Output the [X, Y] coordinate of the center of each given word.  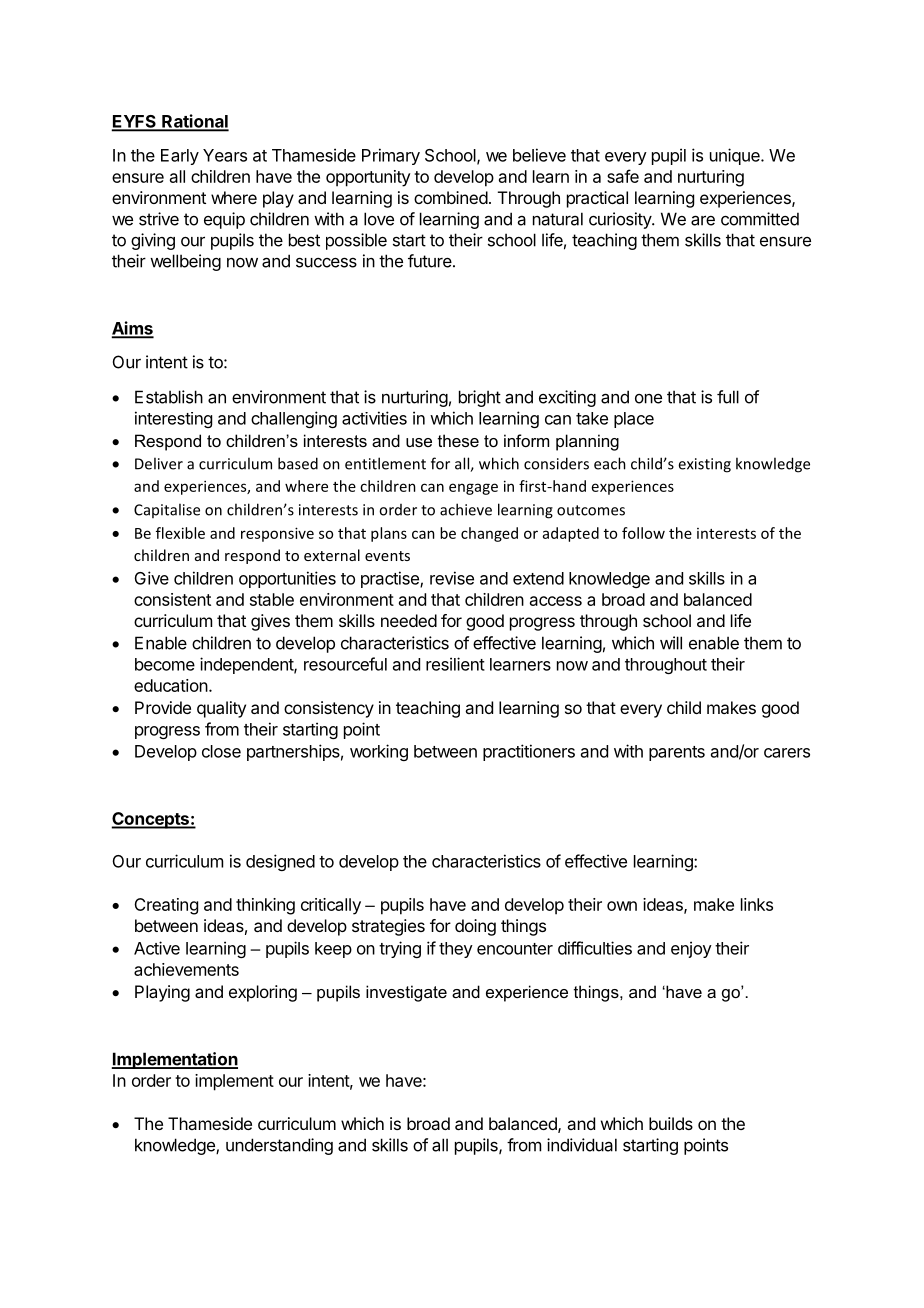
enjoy [691, 949]
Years [225, 155]
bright [480, 398]
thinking [265, 906]
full [728, 397]
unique [736, 156]
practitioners [529, 752]
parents [677, 753]
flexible [180, 533]
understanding [279, 1146]
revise [452, 578]
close [221, 751]
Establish [169, 397]
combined [451, 197]
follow [643, 533]
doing [475, 927]
